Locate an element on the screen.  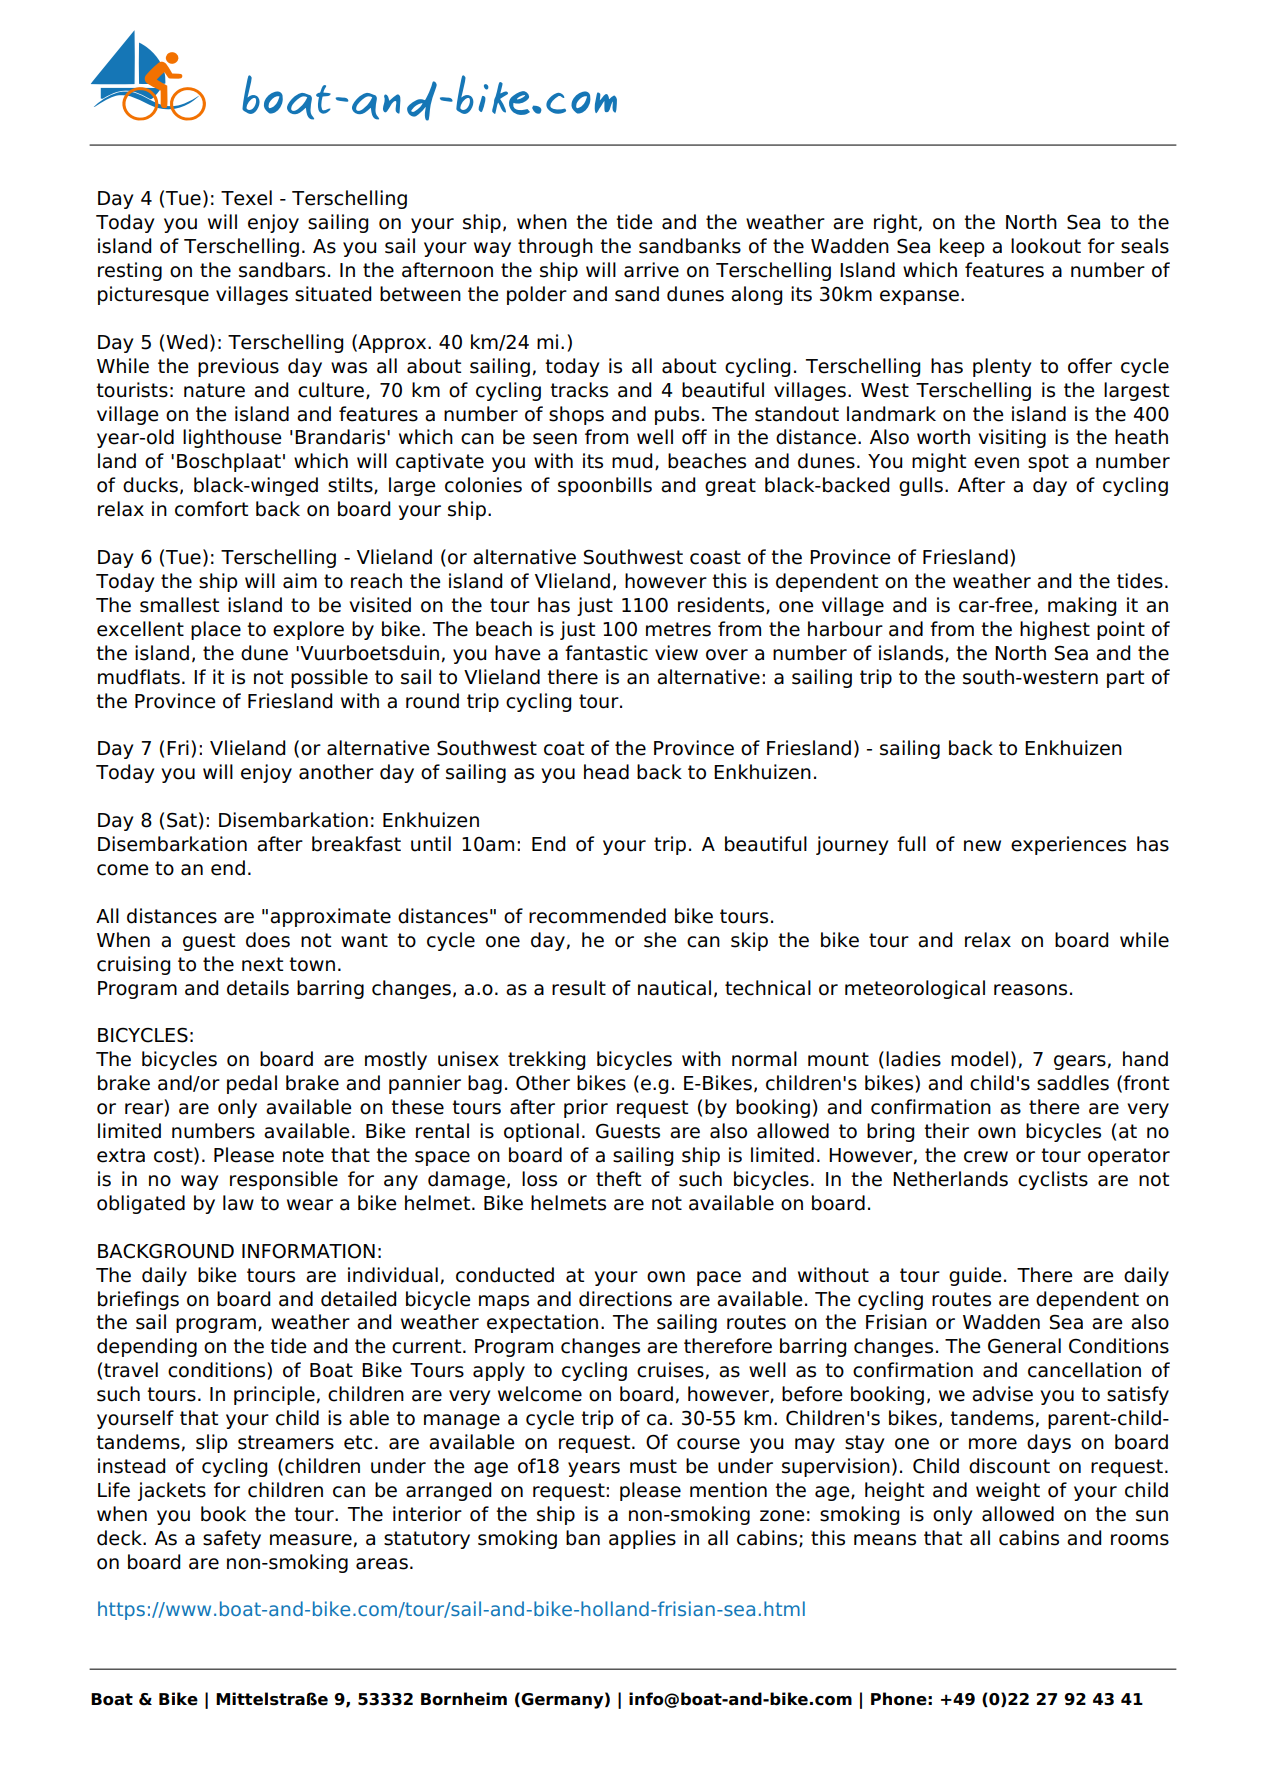
cyclists is located at coordinates (1053, 1180).
